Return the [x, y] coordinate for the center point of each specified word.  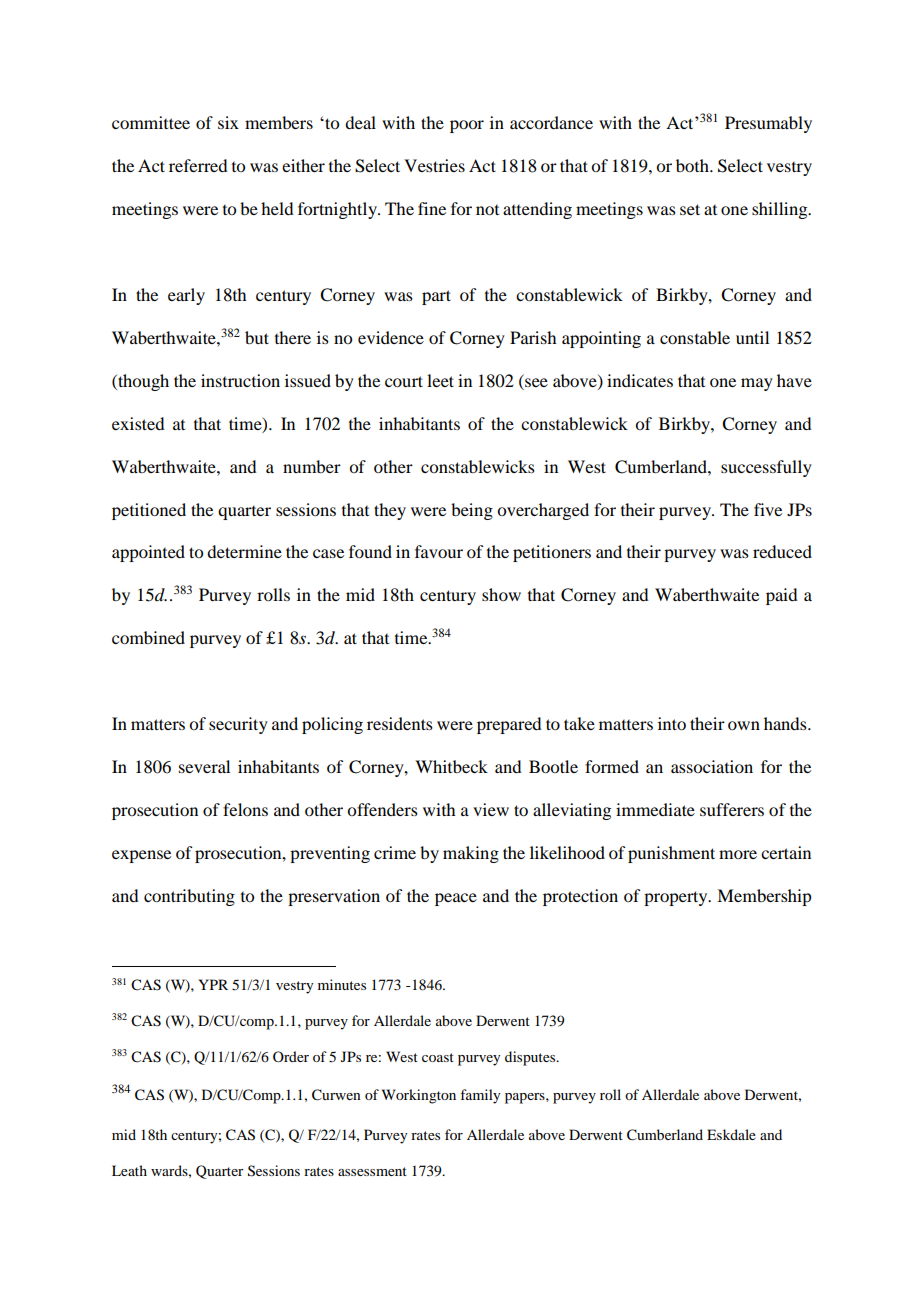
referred [198, 165]
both [693, 165]
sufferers [732, 809]
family [480, 1096]
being [472, 511]
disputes [531, 1058]
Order [291, 1056]
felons [245, 809]
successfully [766, 468]
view [491, 809]
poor [467, 126]
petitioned [149, 511]
